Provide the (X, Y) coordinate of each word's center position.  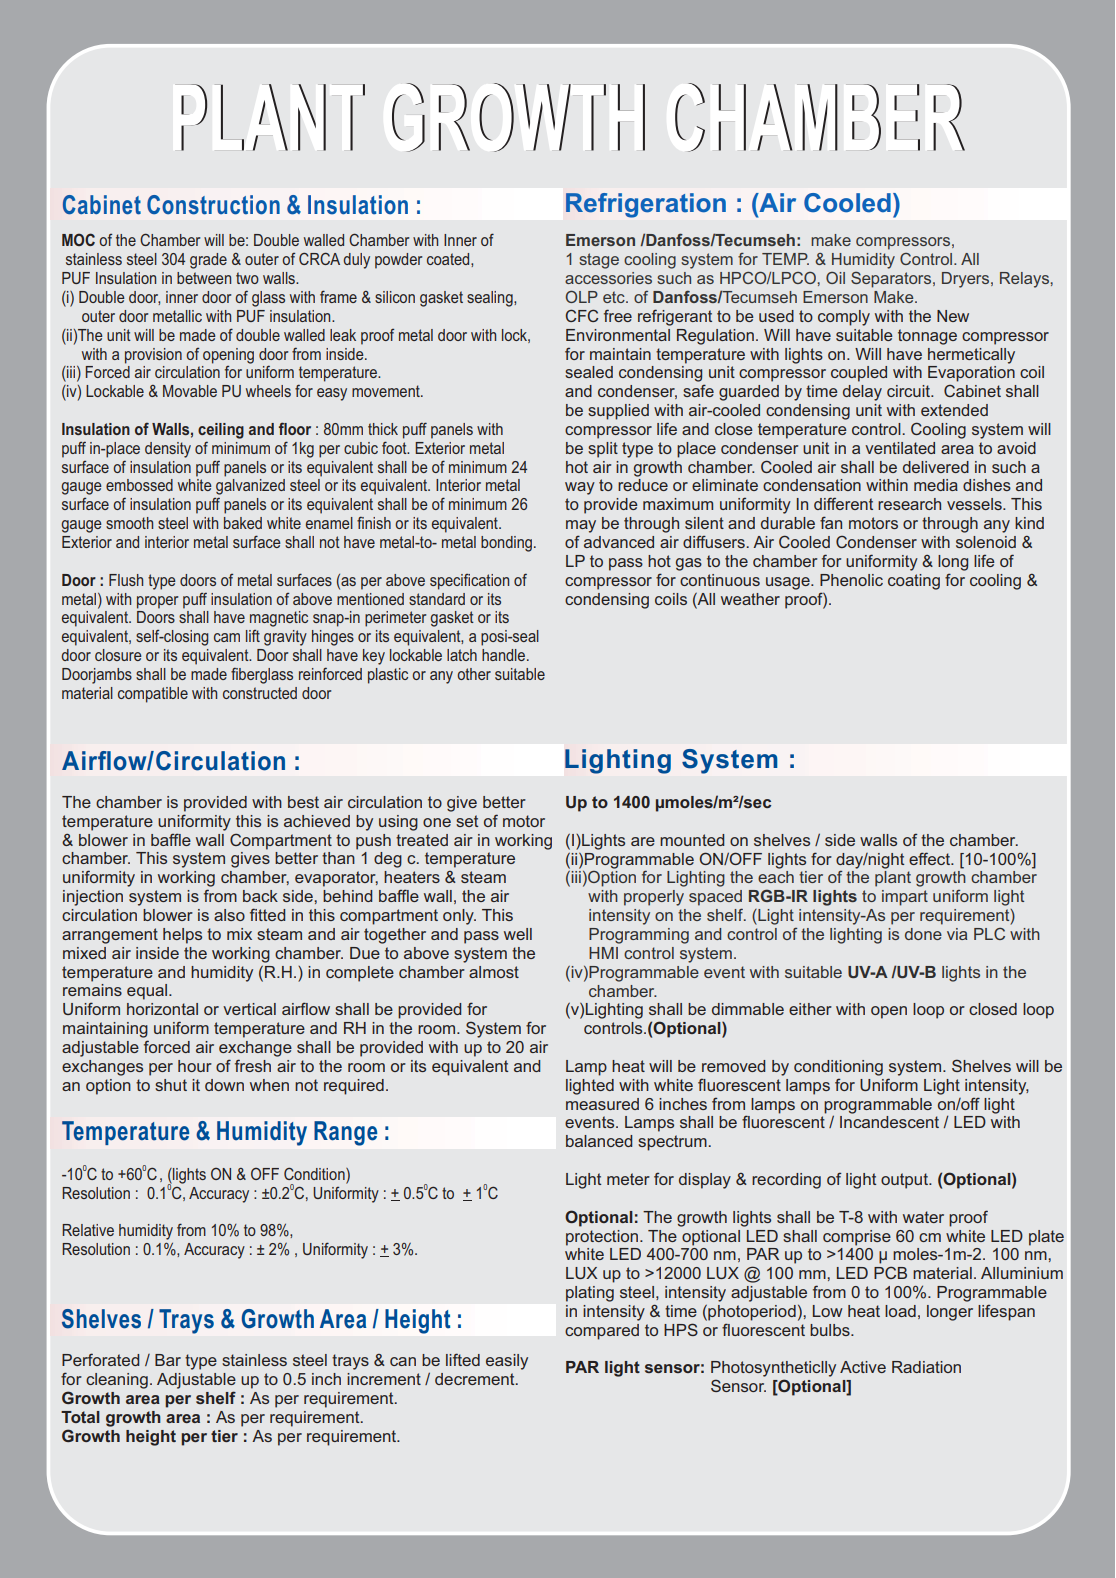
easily (507, 1362)
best (303, 802)
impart (905, 898)
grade (208, 261)
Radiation (926, 1367)
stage (599, 261)
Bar (168, 1360)
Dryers (967, 280)
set (467, 821)
